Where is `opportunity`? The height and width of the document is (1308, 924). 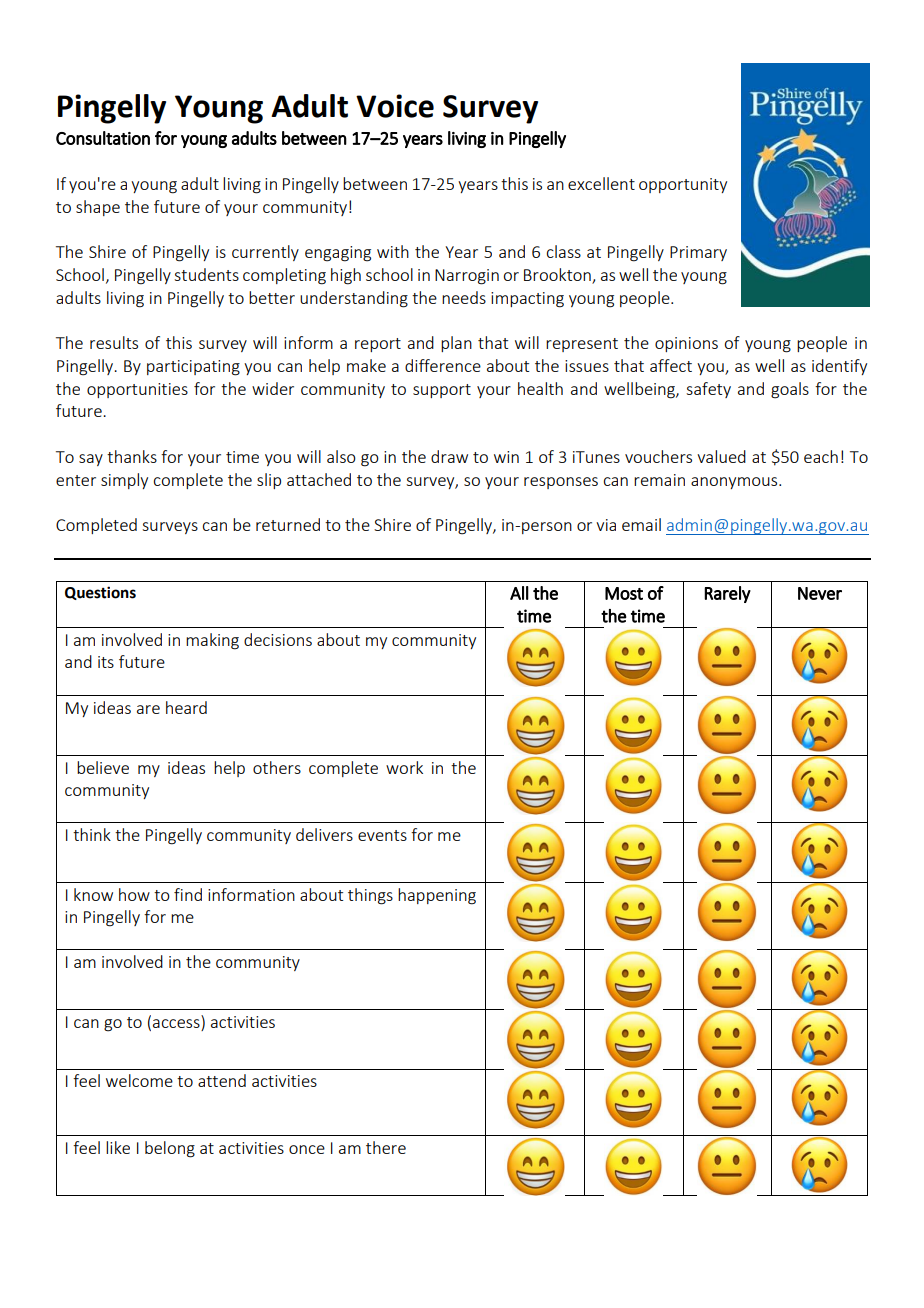
opportunity is located at coordinates (683, 185).
